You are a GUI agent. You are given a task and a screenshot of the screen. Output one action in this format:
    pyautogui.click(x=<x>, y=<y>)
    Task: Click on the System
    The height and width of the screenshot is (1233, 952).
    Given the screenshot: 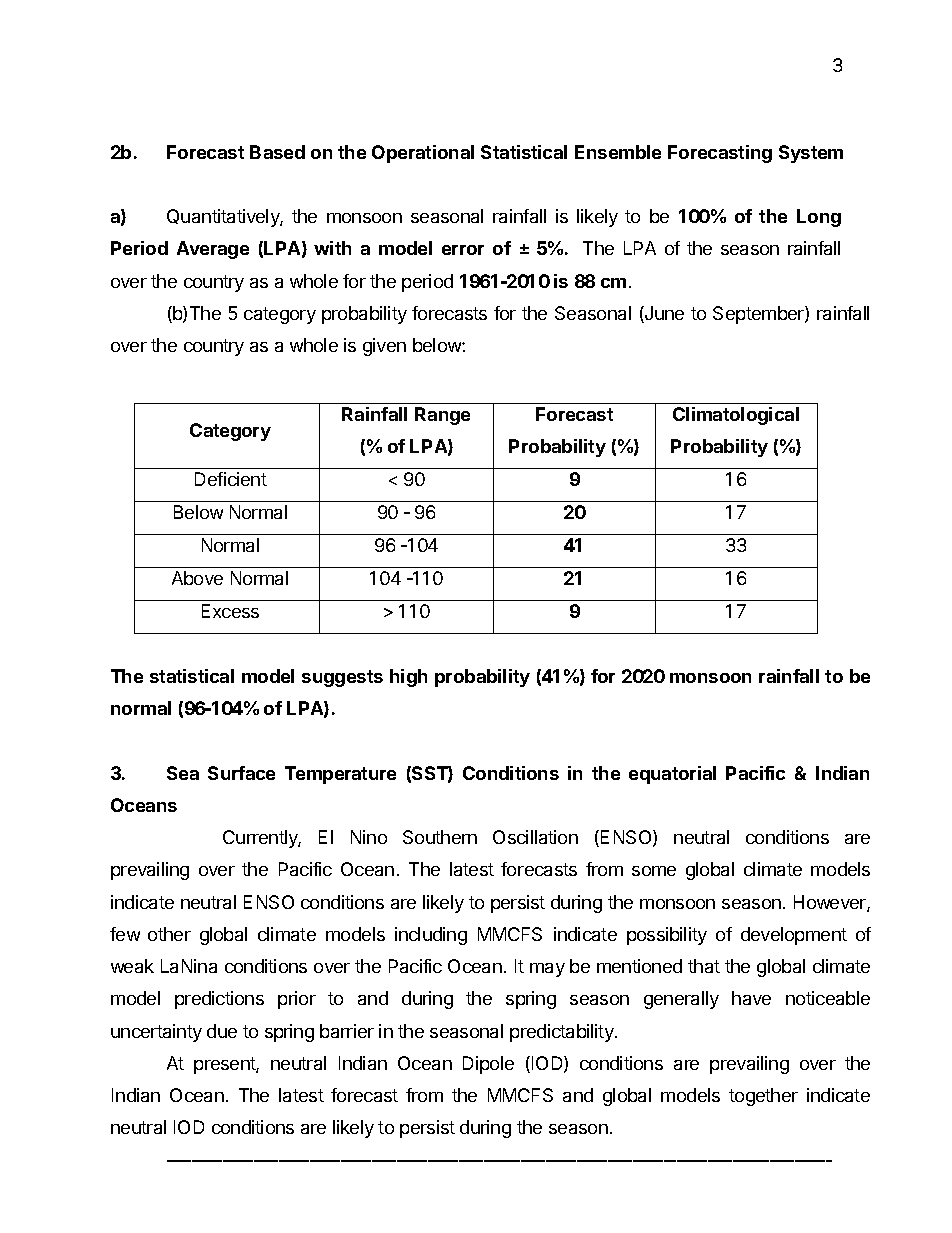 What is the action you would take?
    pyautogui.click(x=811, y=154)
